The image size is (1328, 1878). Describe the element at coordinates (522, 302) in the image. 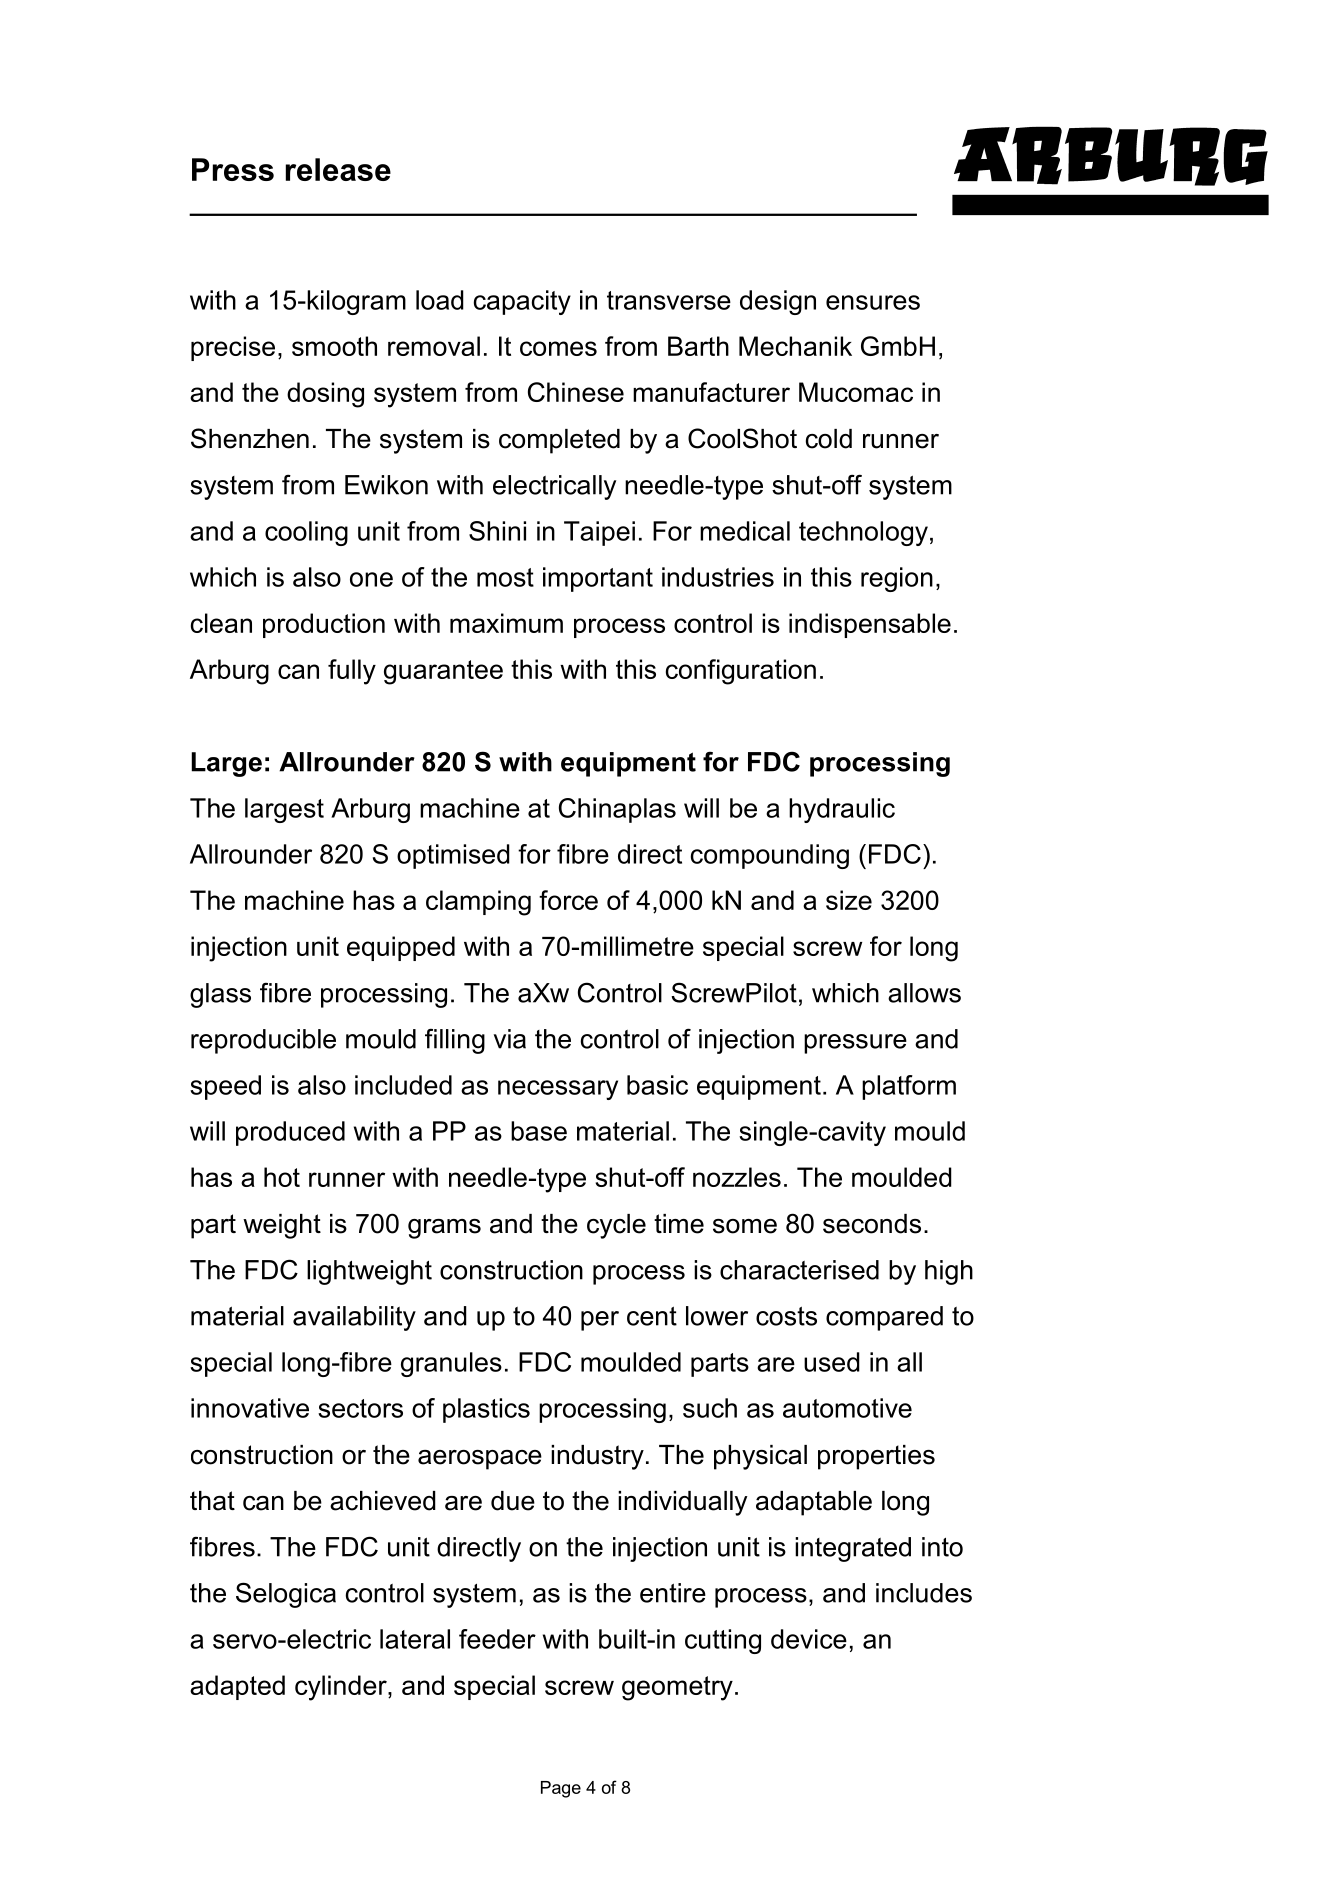

I see `capacity` at that location.
